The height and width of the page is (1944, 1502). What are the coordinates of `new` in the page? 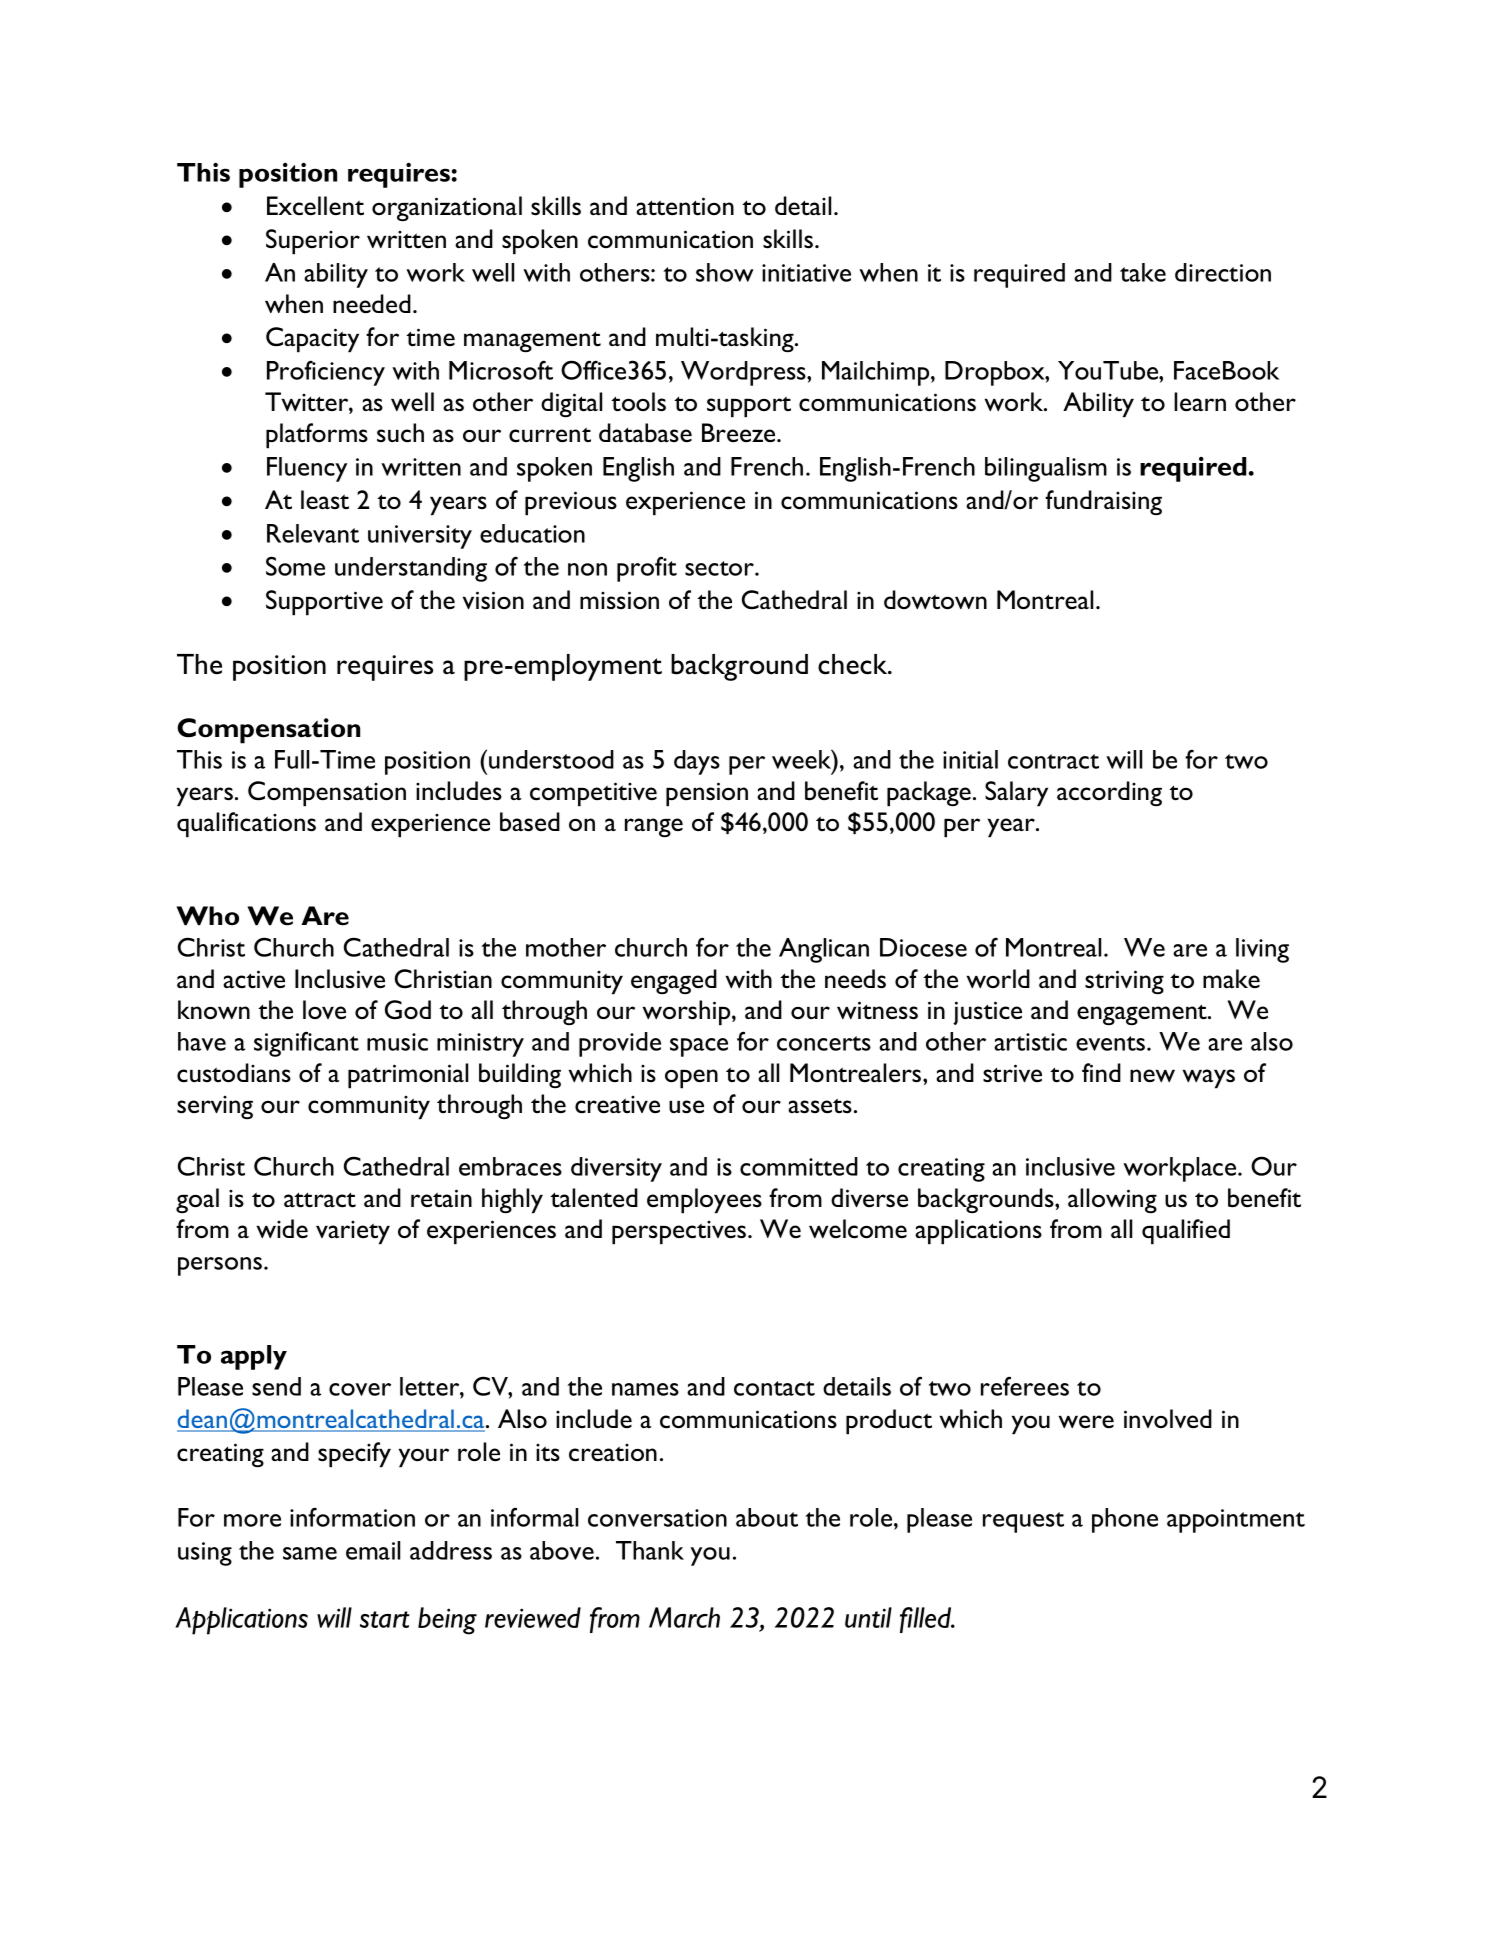 It's located at (1152, 1075).
